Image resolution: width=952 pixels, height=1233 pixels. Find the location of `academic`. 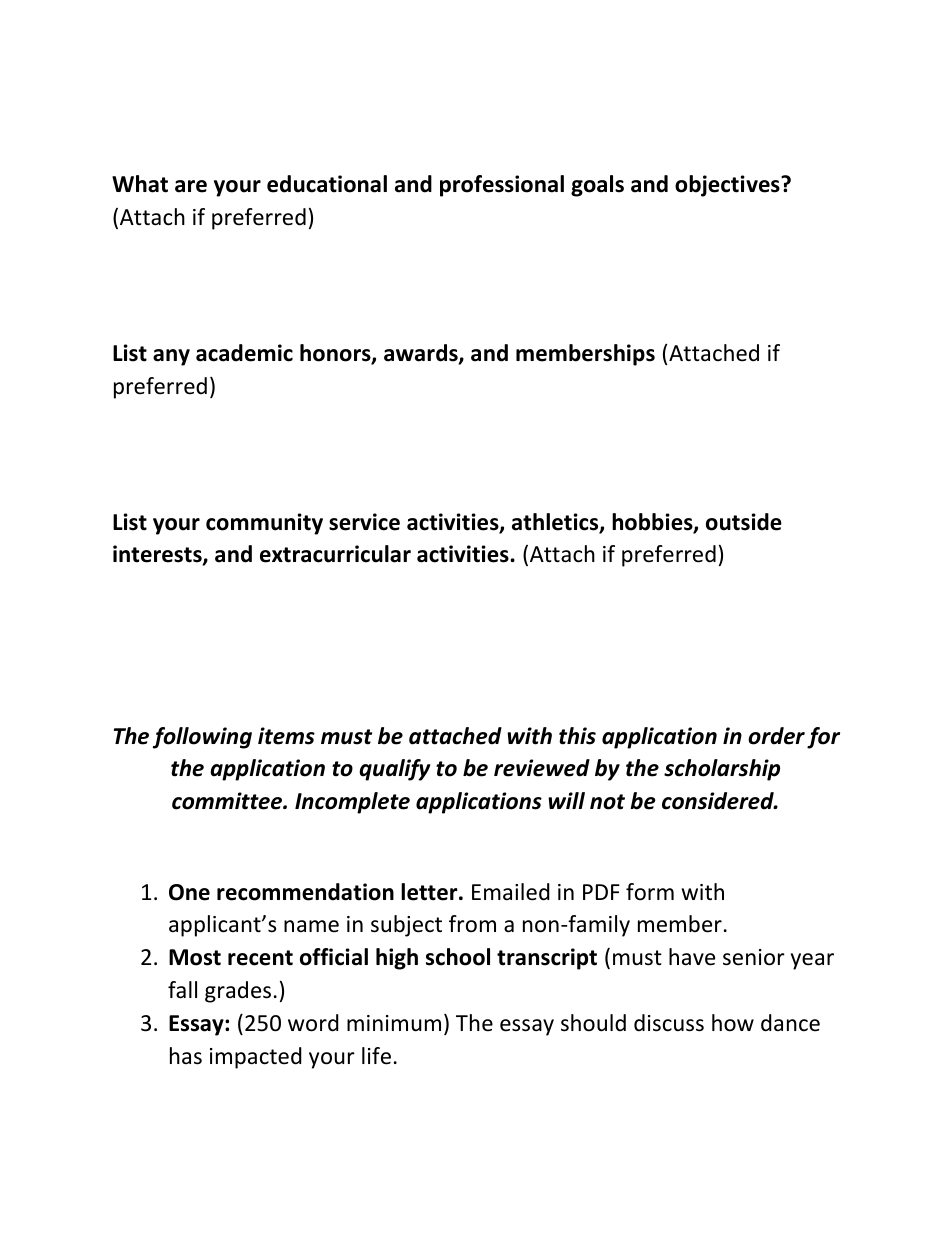

academic is located at coordinates (244, 353).
